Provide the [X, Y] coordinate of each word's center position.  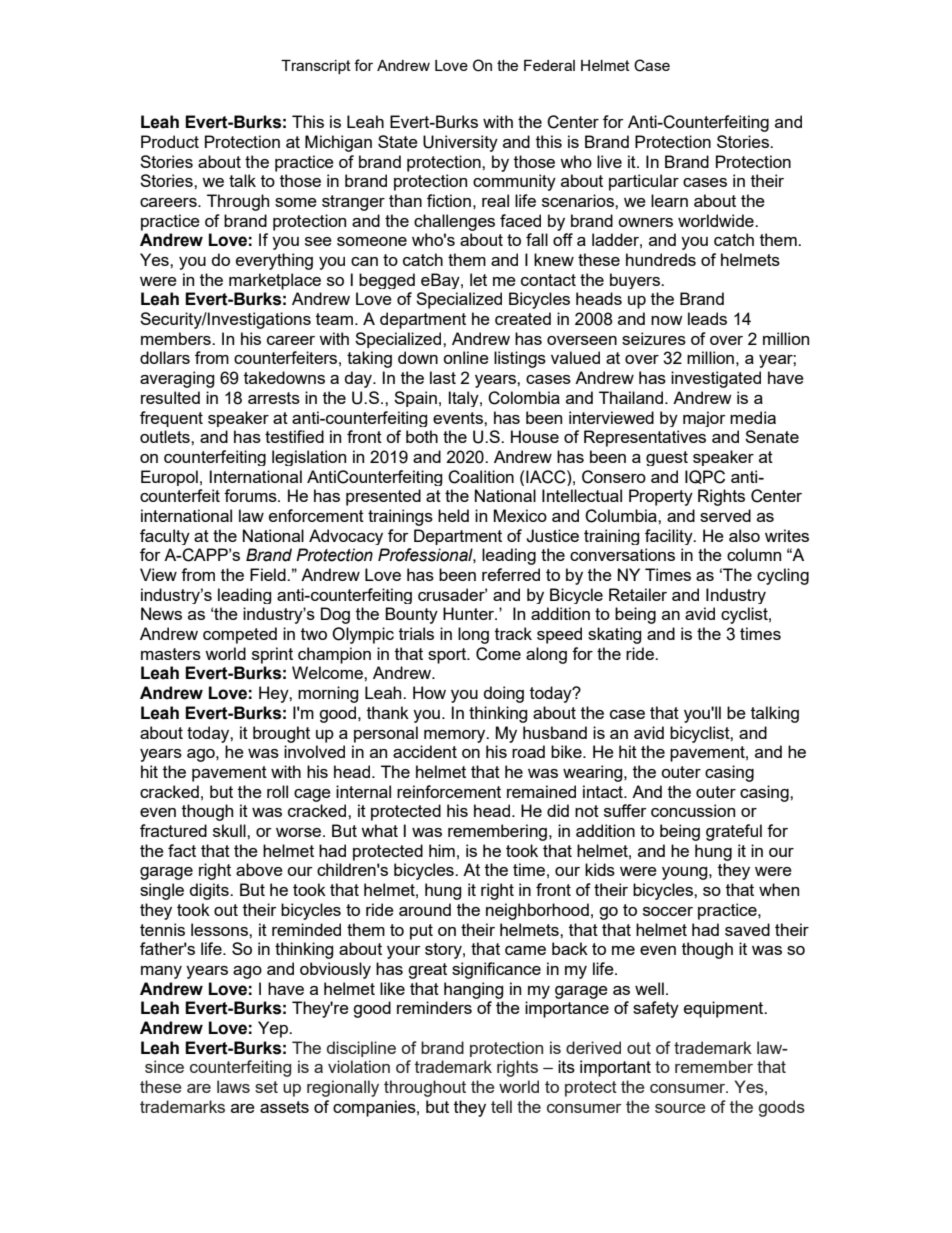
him [442, 850]
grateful [734, 832]
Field [269, 574]
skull [230, 830]
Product [170, 141]
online [466, 357]
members [177, 338]
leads [707, 318]
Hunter [470, 613]
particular [644, 182]
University [460, 143]
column [754, 554]
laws [233, 1086]
